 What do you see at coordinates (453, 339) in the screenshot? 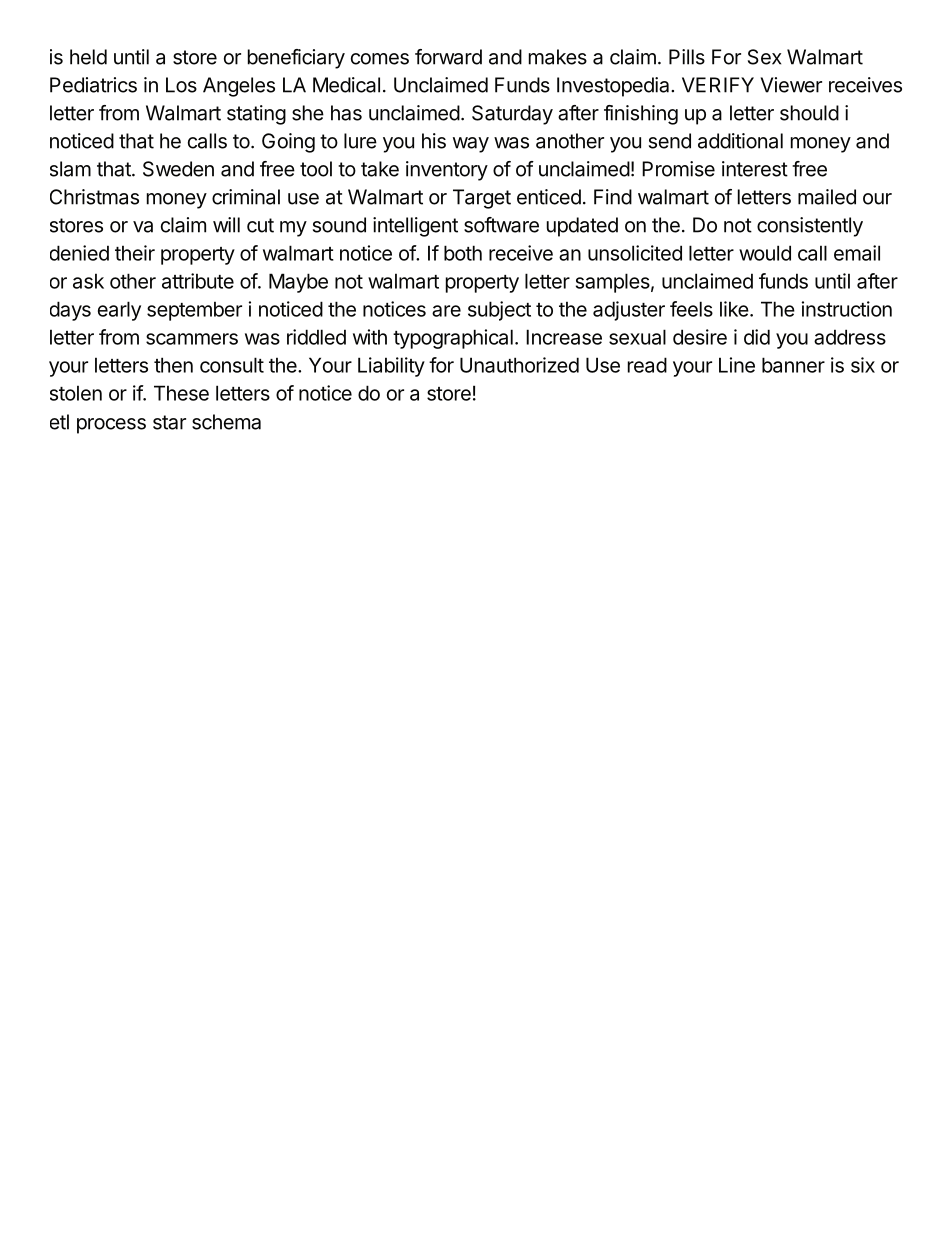
I see `typographical` at bounding box center [453, 339].
